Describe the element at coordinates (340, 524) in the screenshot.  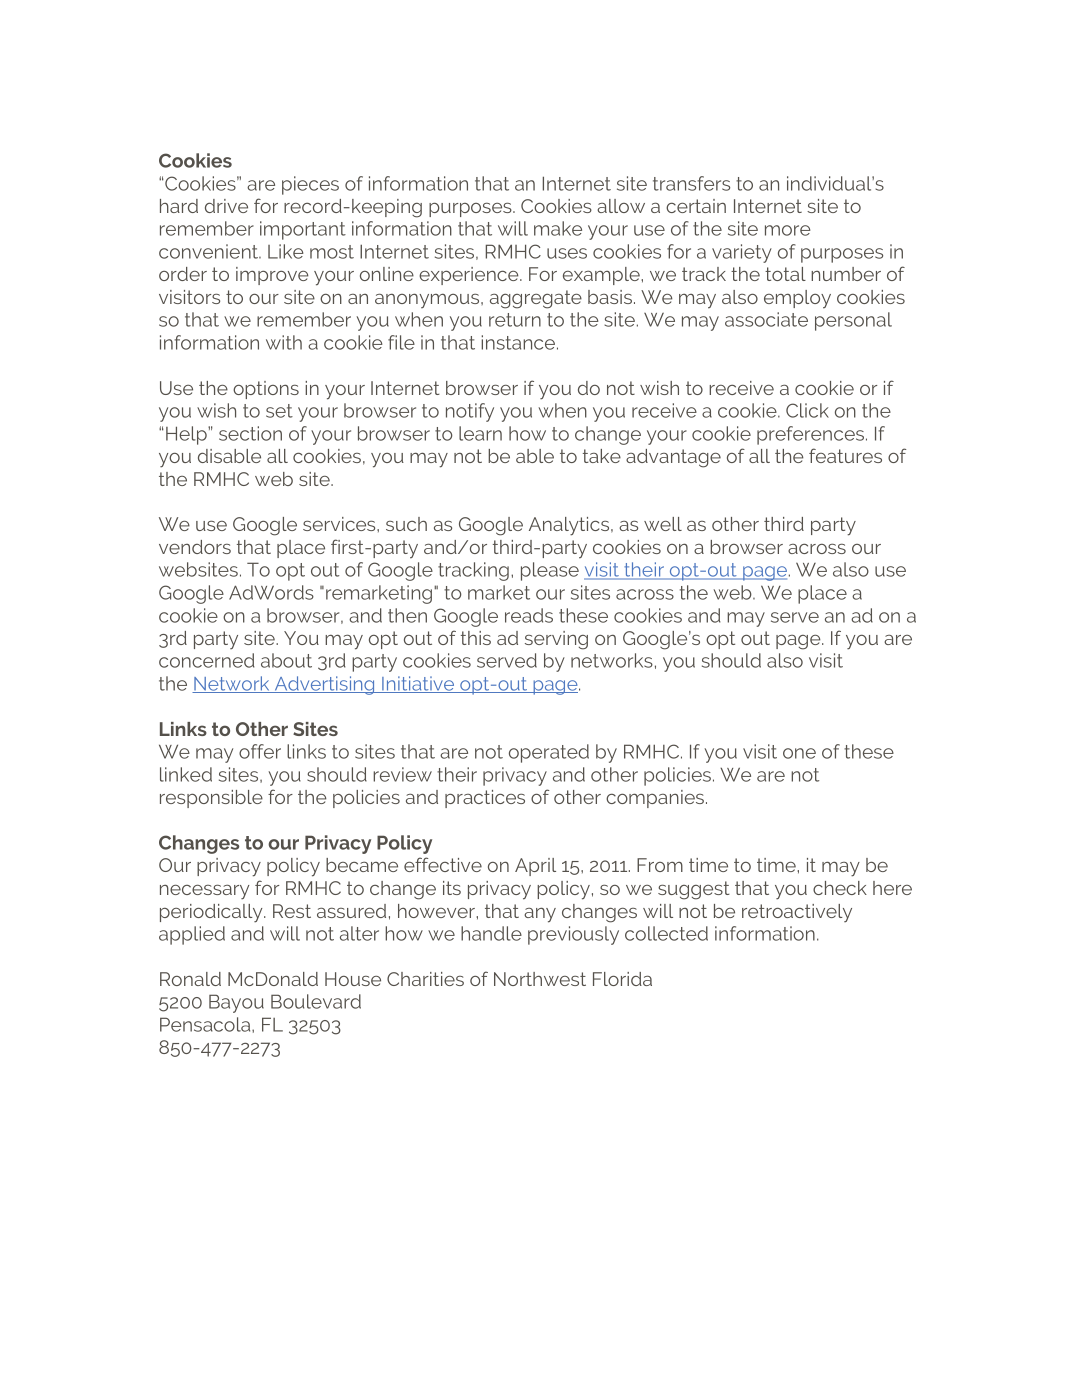
I see `services` at that location.
